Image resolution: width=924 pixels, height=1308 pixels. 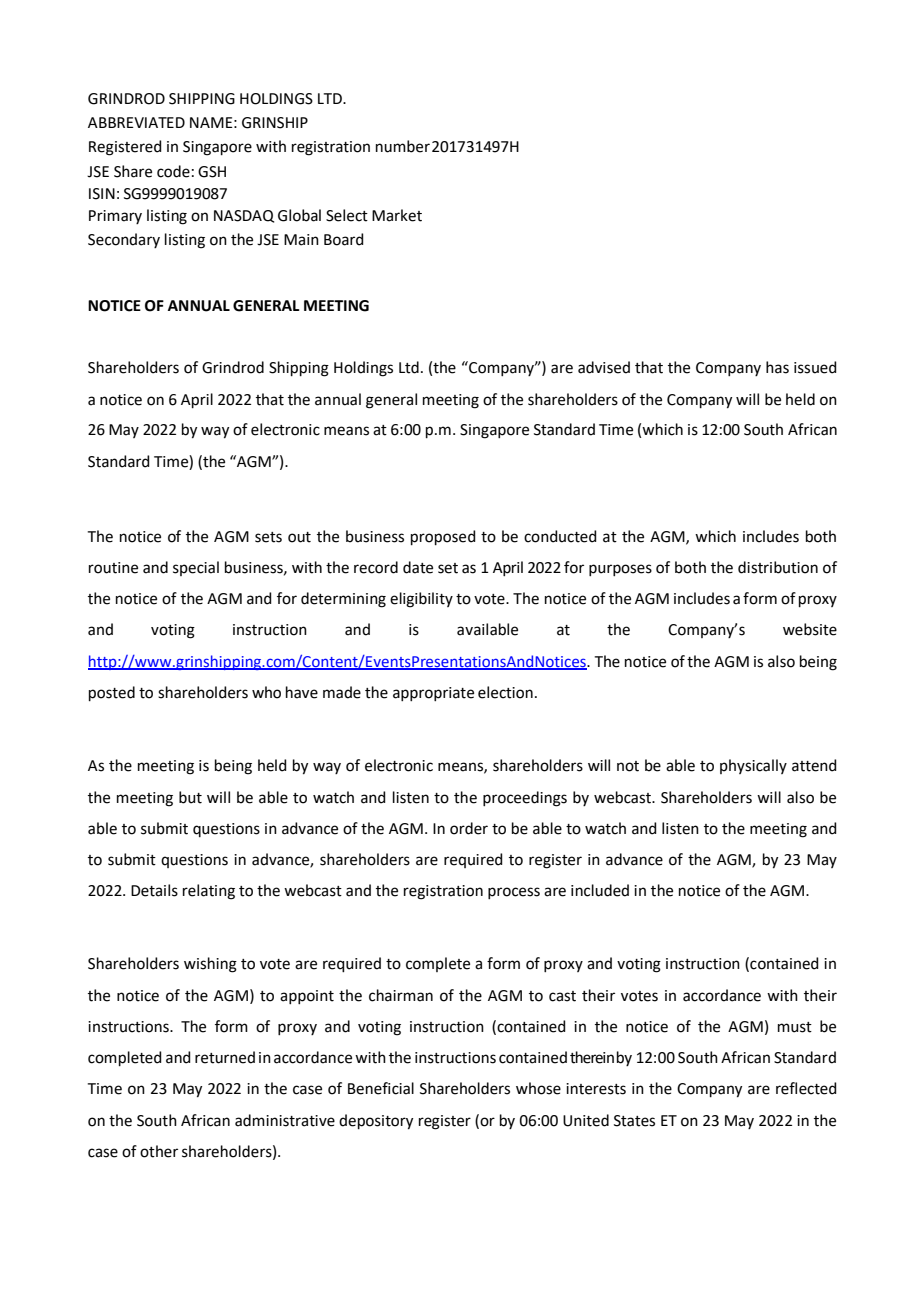 I want to click on special, so click(x=196, y=568).
